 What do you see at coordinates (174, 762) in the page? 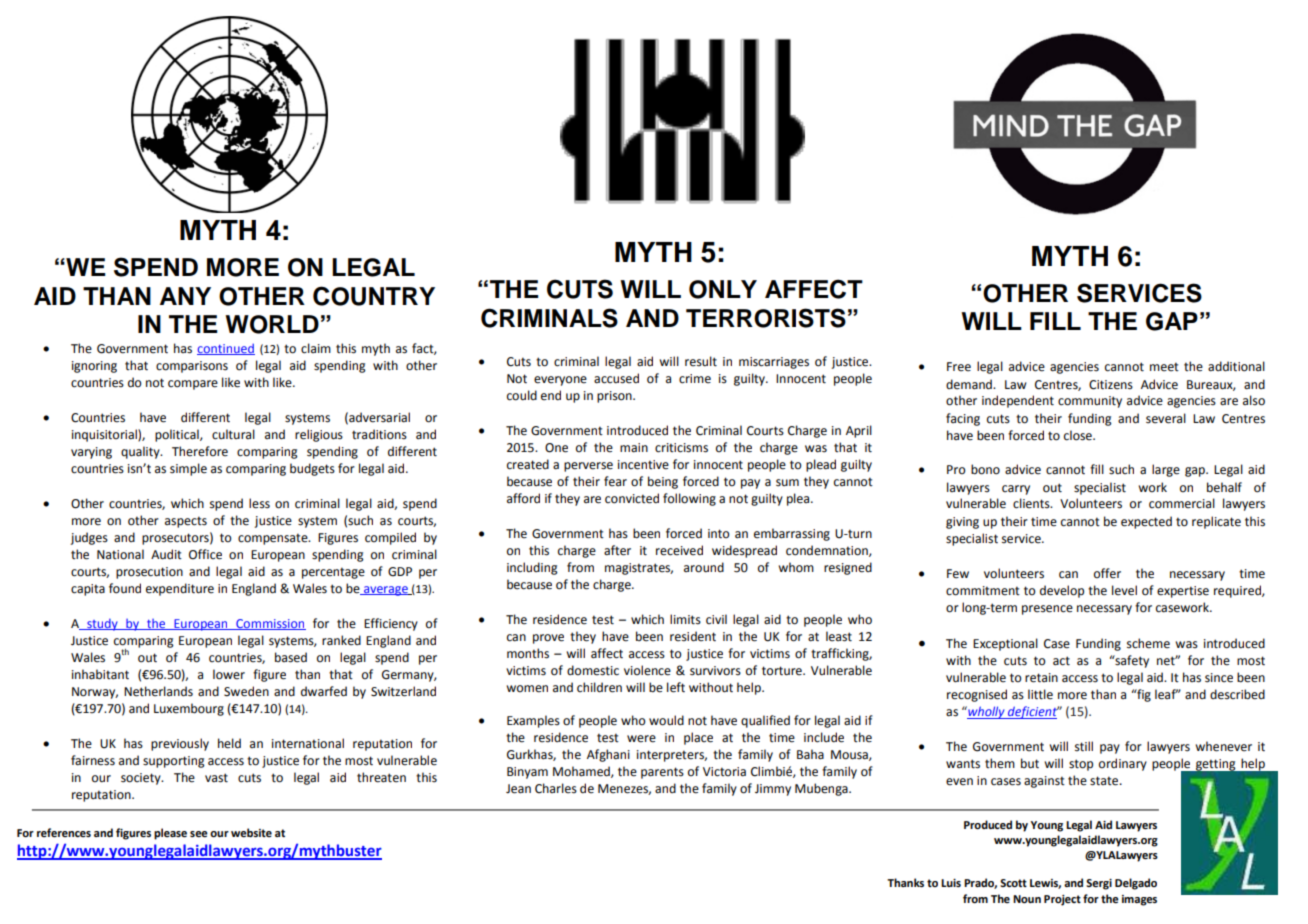
I see `supporting` at bounding box center [174, 762].
